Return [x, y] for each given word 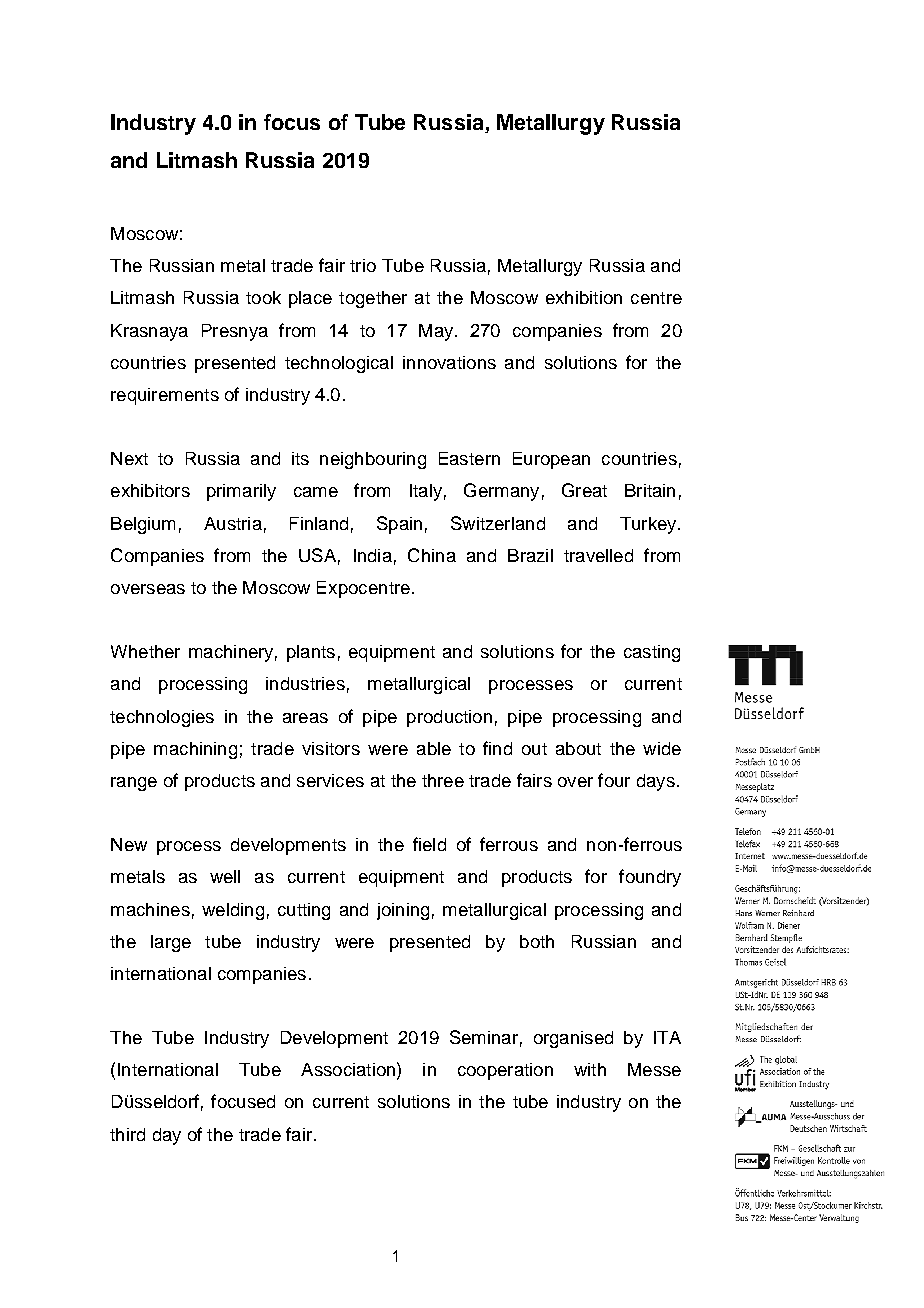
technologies [162, 718]
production [449, 718]
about [578, 748]
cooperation [505, 1071]
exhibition [584, 297]
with [590, 1069]
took [263, 297]
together [373, 299]
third [127, 1134]
